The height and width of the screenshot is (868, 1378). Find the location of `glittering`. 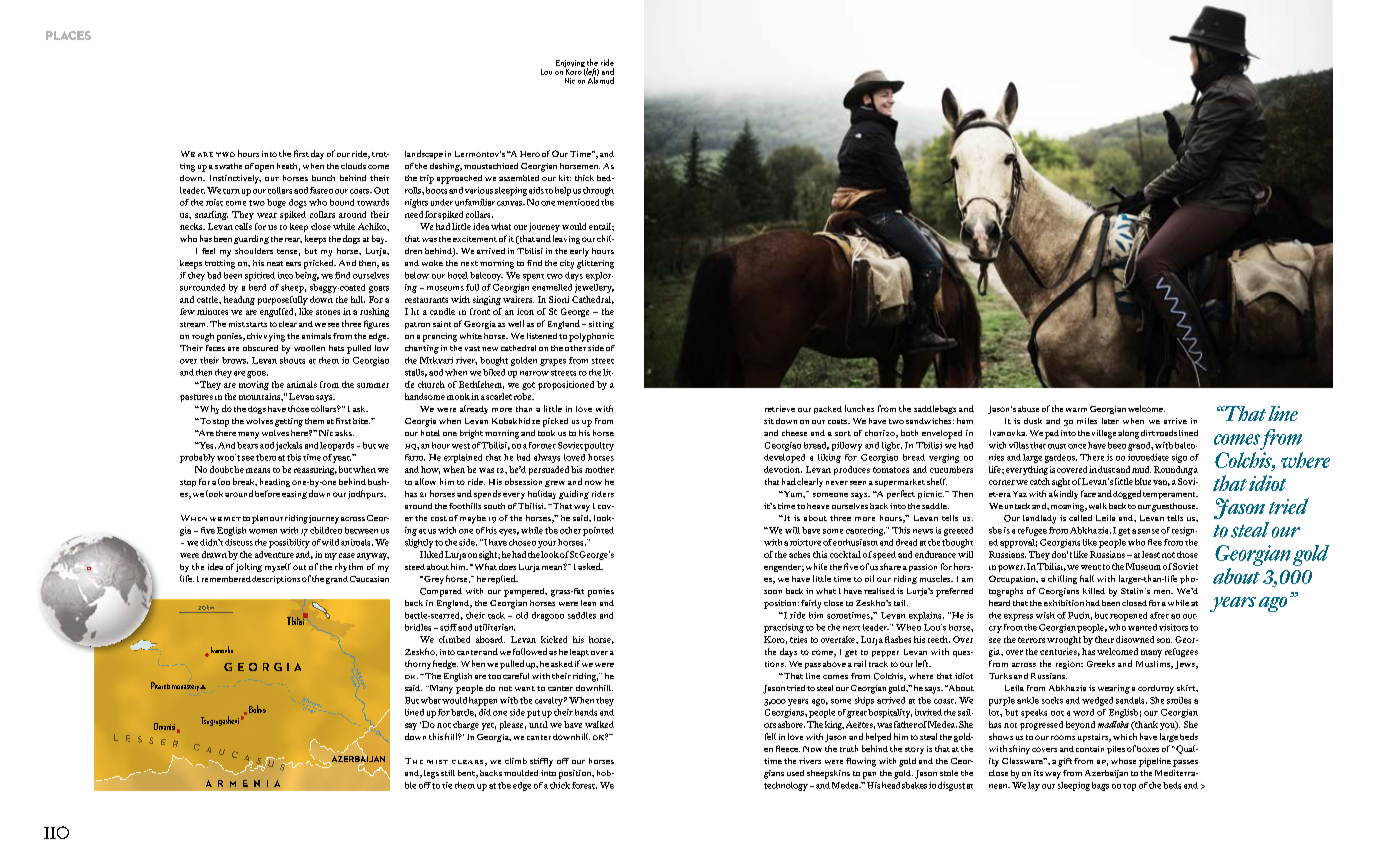

glittering is located at coordinates (595, 264).
